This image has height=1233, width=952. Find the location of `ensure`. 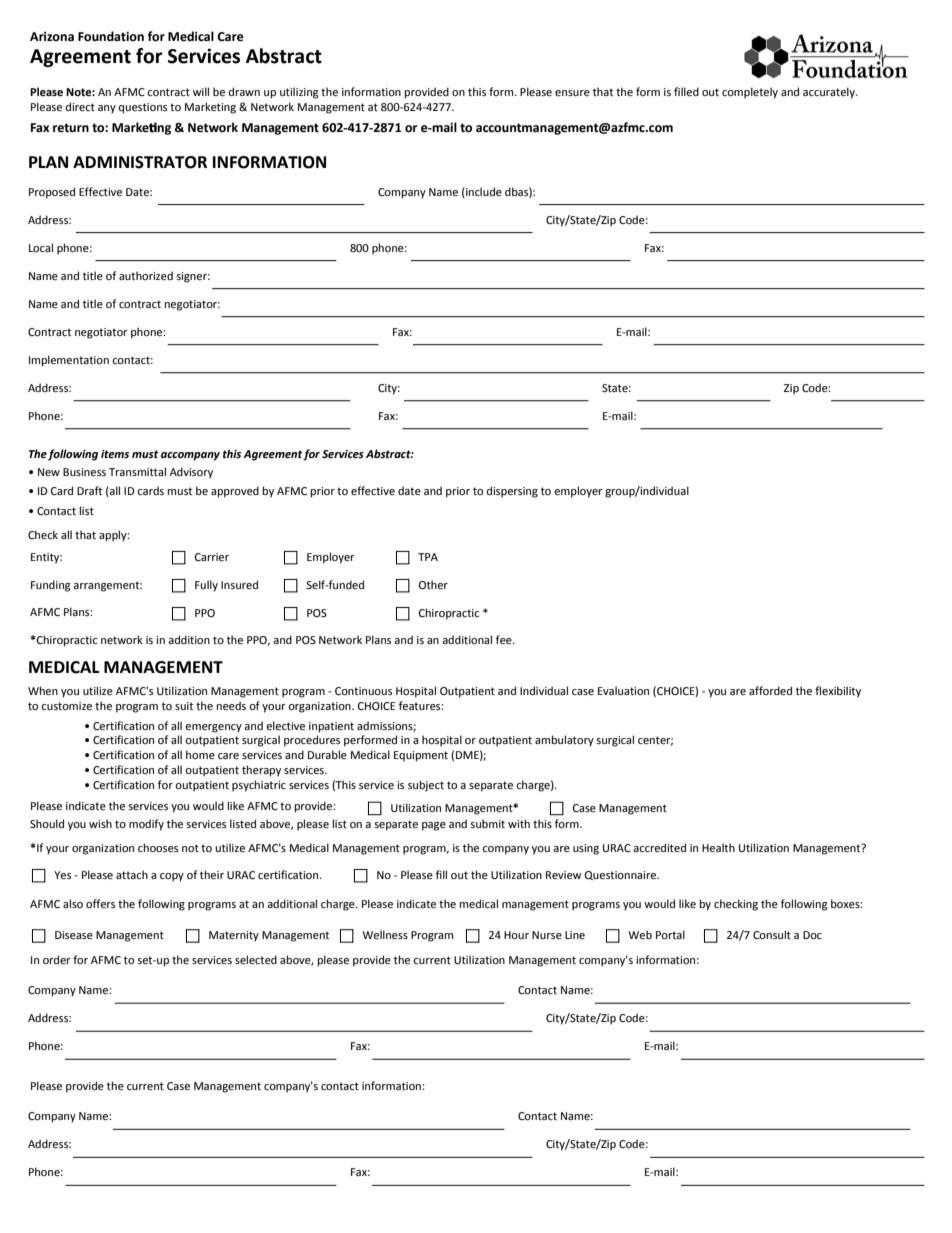

ensure is located at coordinates (572, 93).
